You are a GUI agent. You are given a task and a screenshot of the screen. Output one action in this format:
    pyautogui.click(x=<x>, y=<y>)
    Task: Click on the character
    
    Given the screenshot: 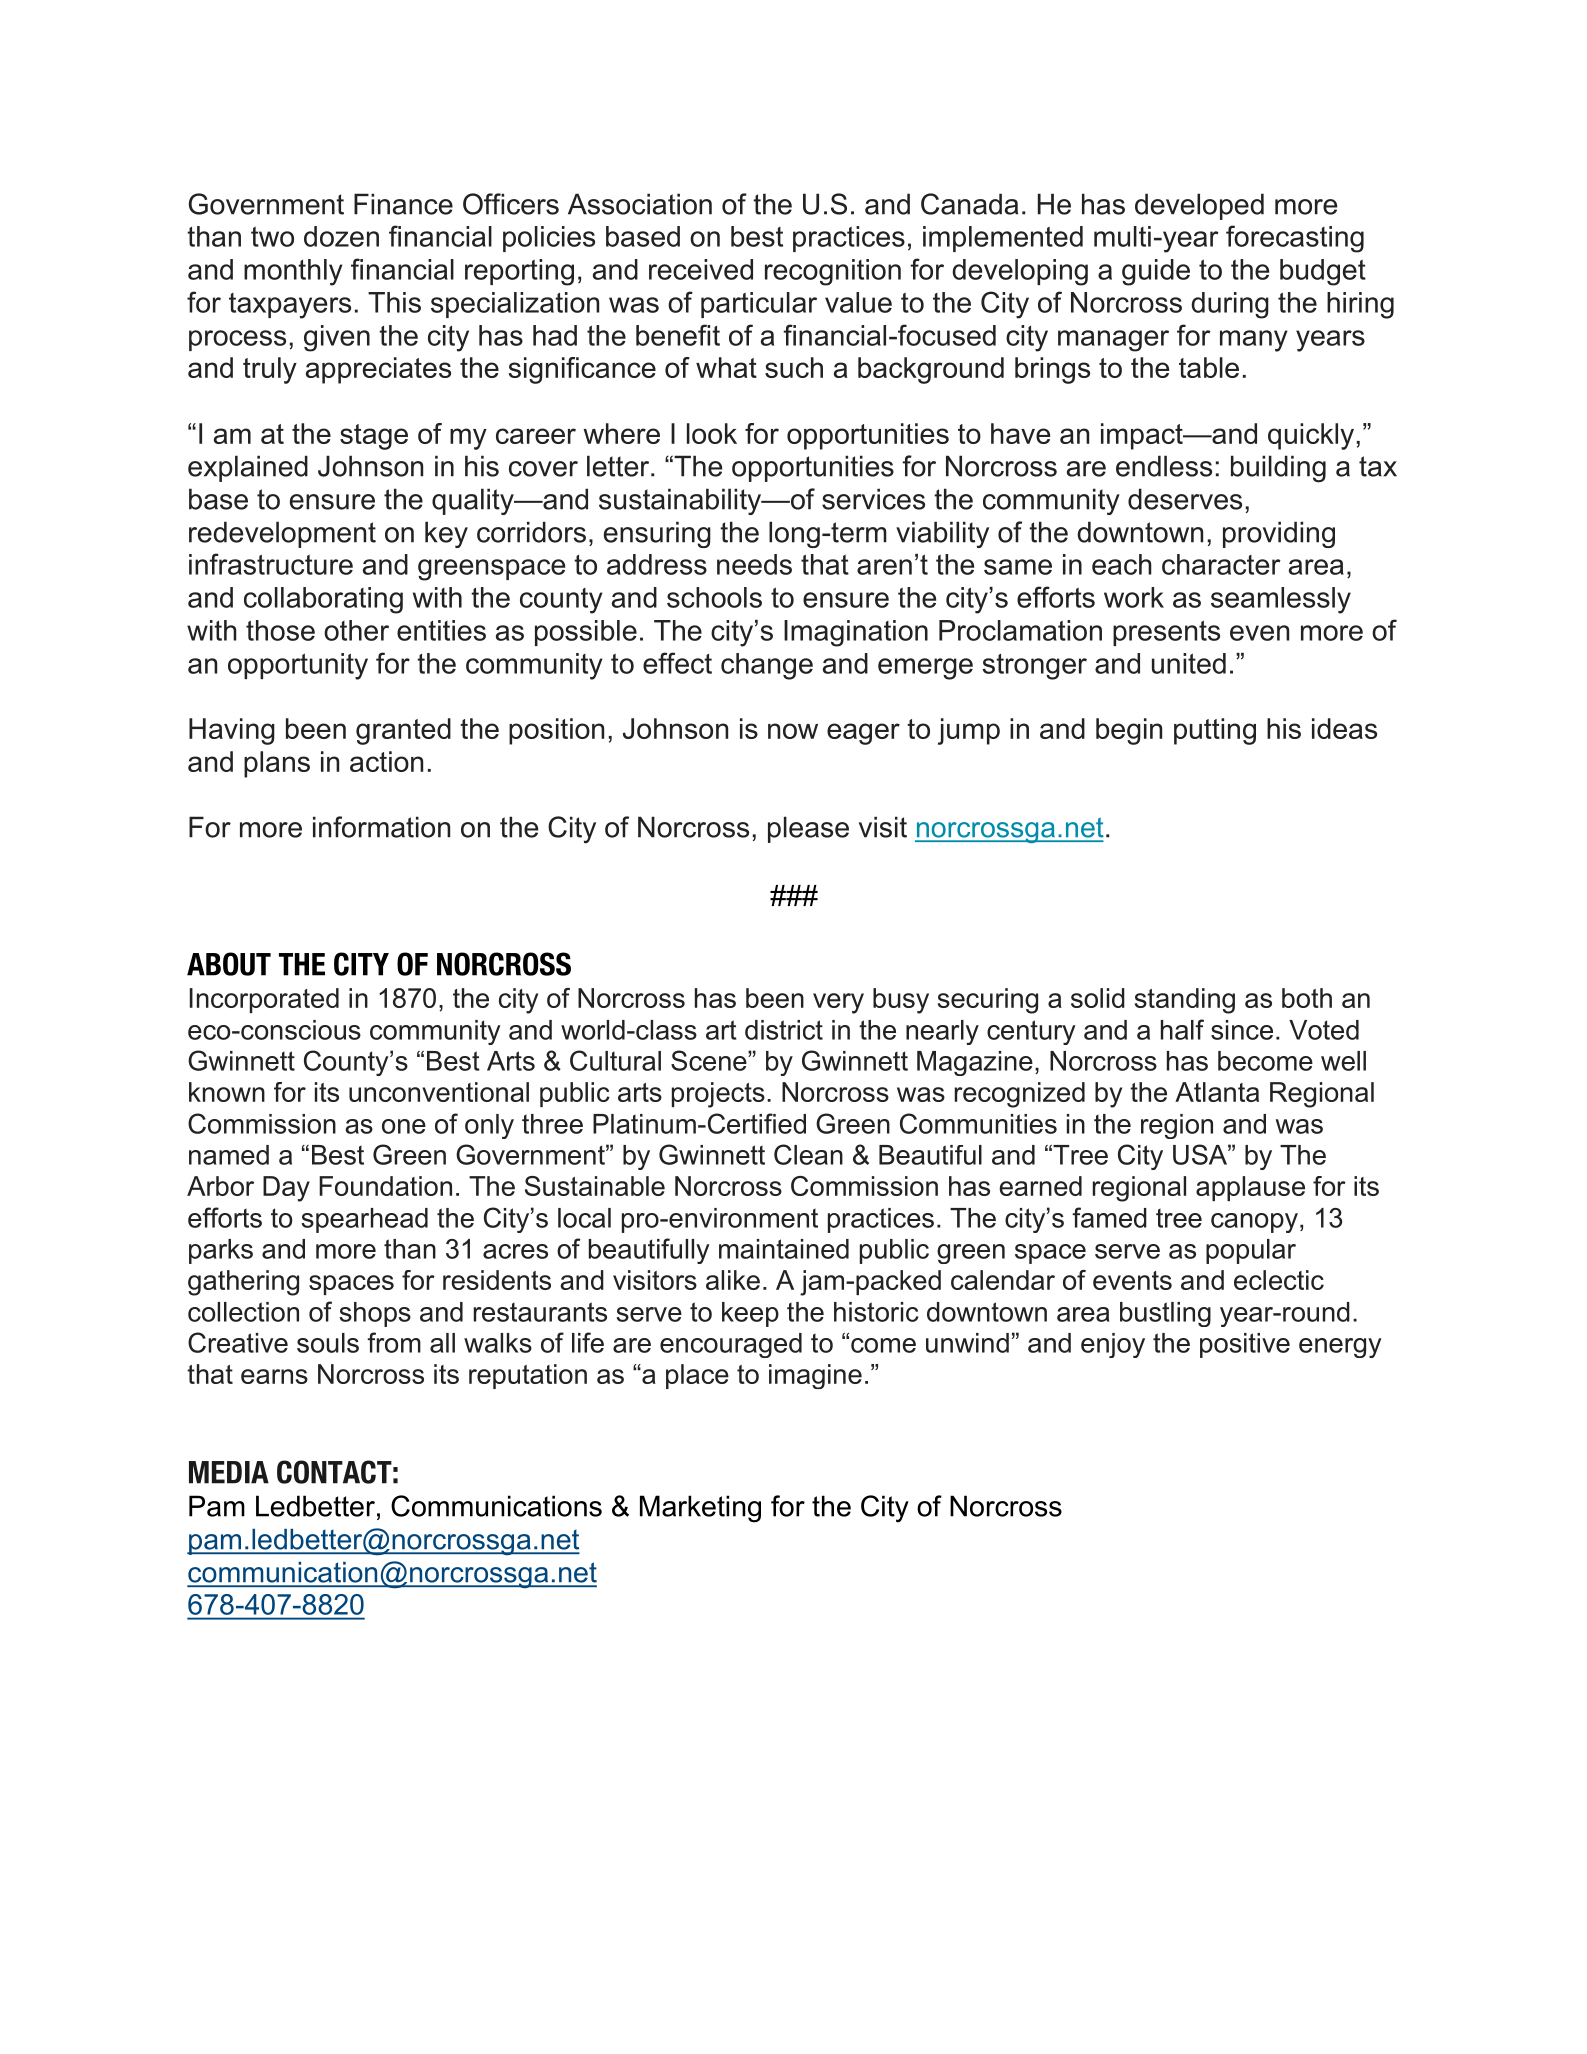 What is the action you would take?
    pyautogui.click(x=1221, y=564)
